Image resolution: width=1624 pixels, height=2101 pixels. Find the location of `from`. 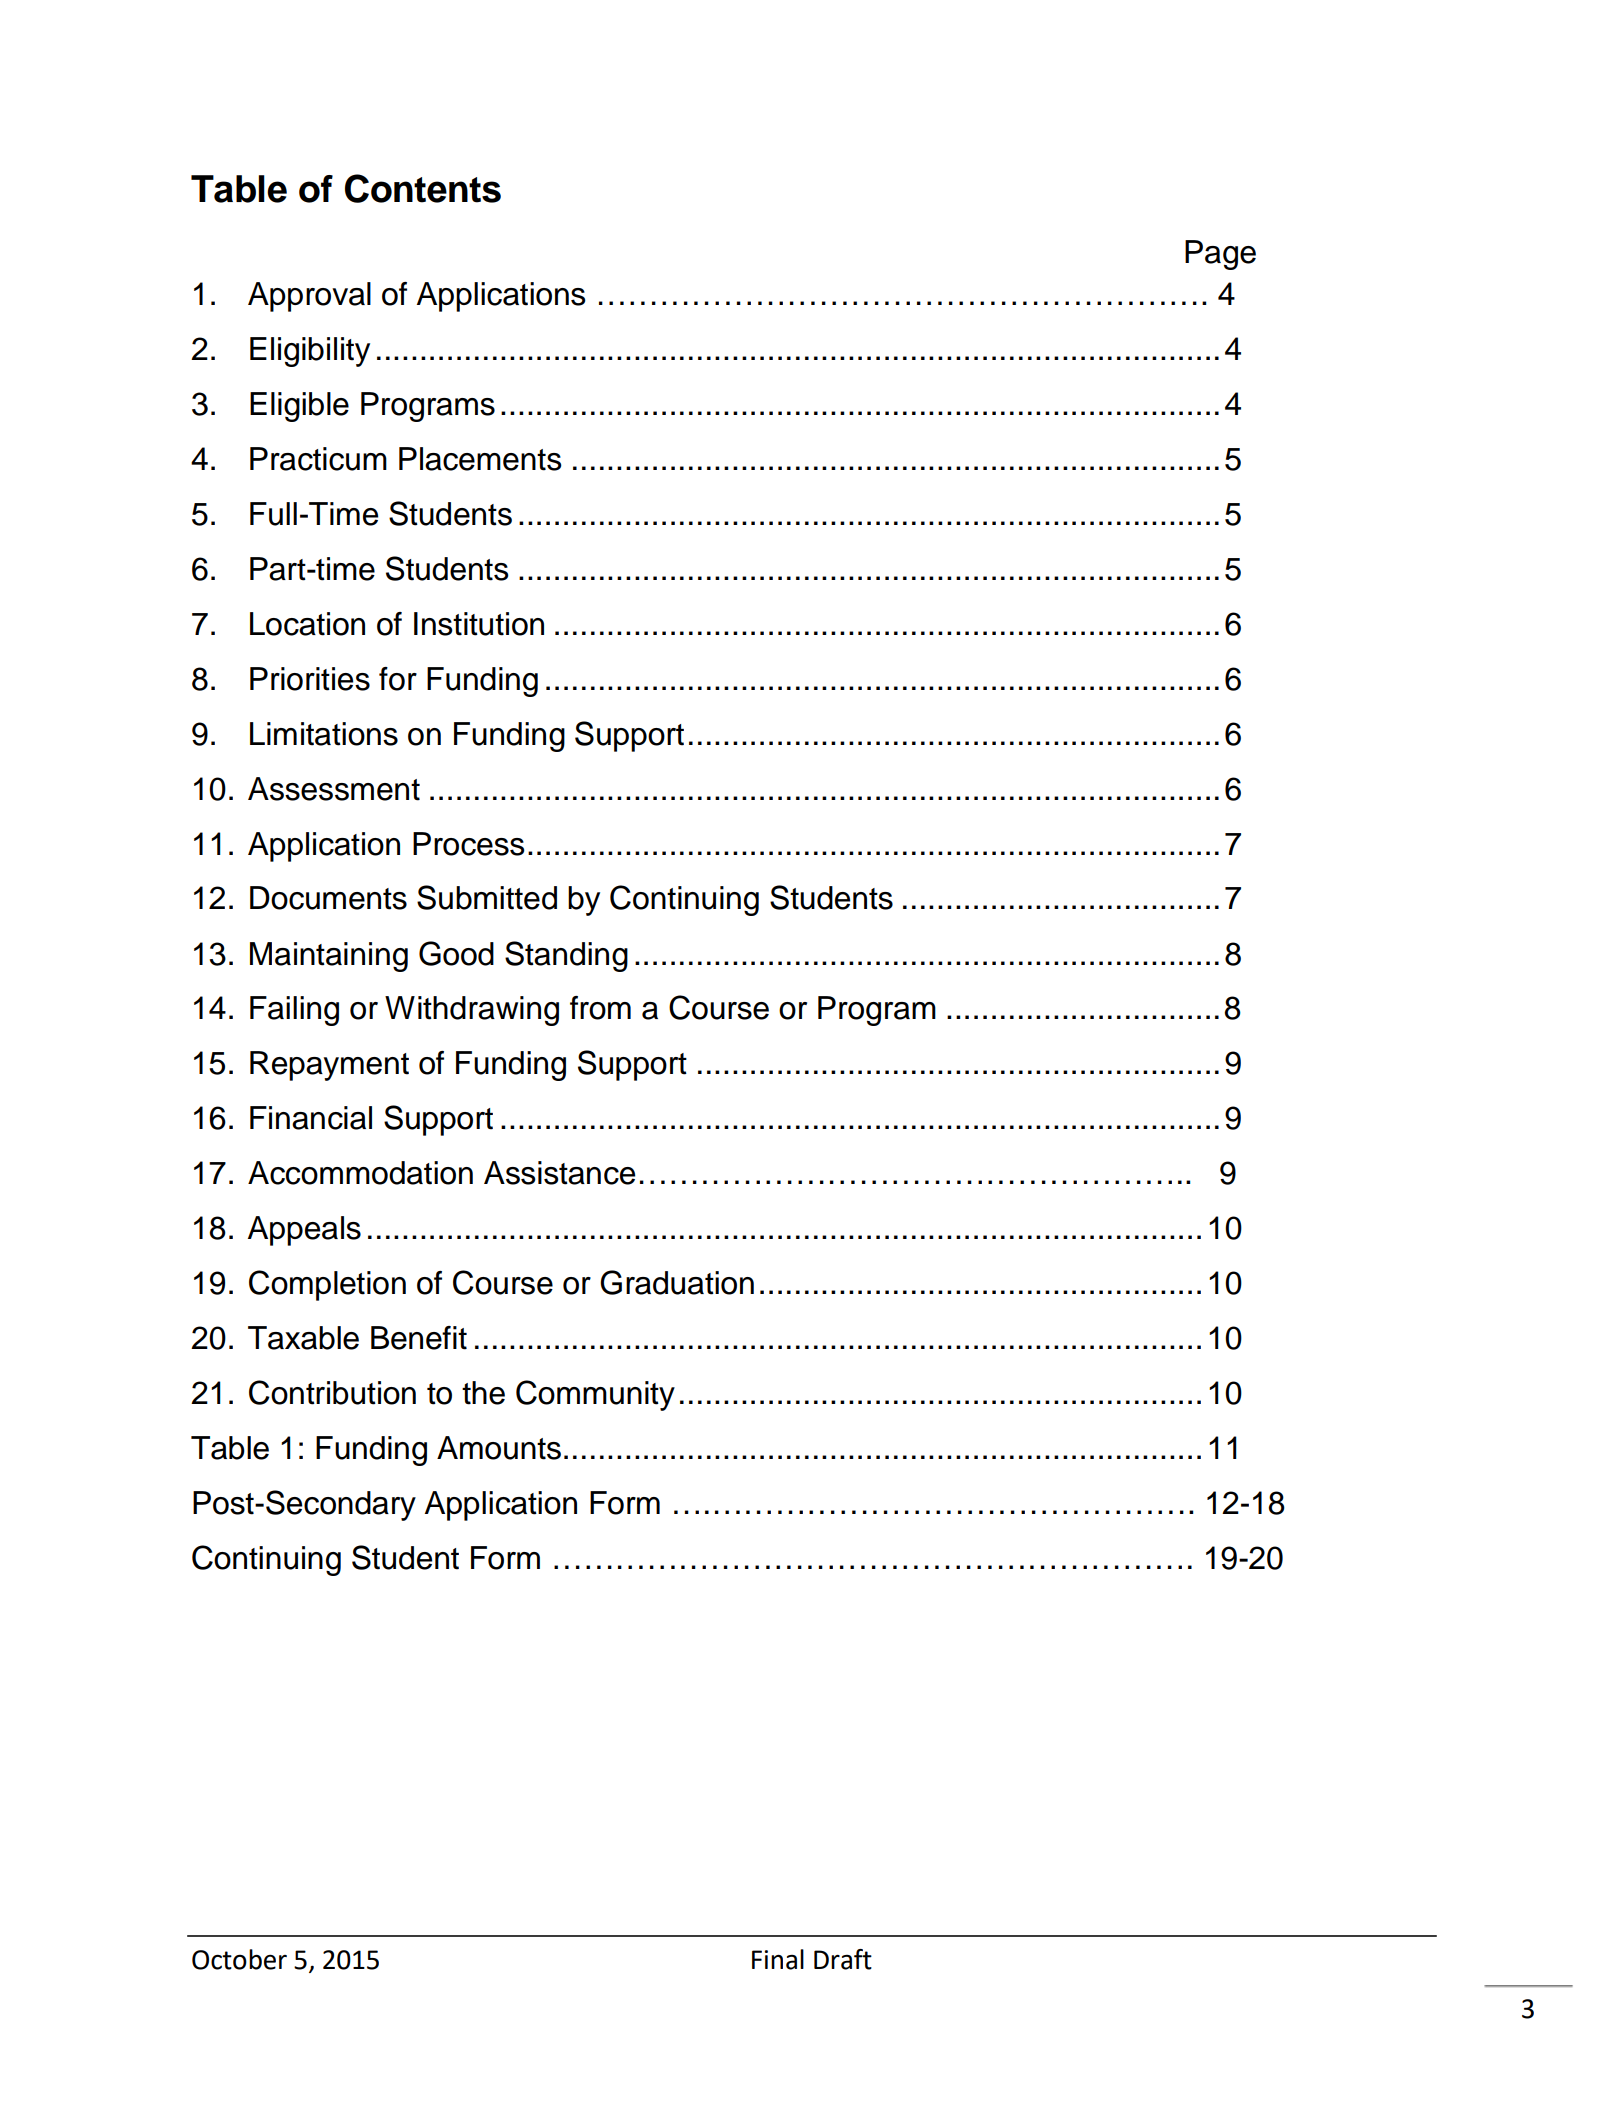

from is located at coordinates (600, 1008).
